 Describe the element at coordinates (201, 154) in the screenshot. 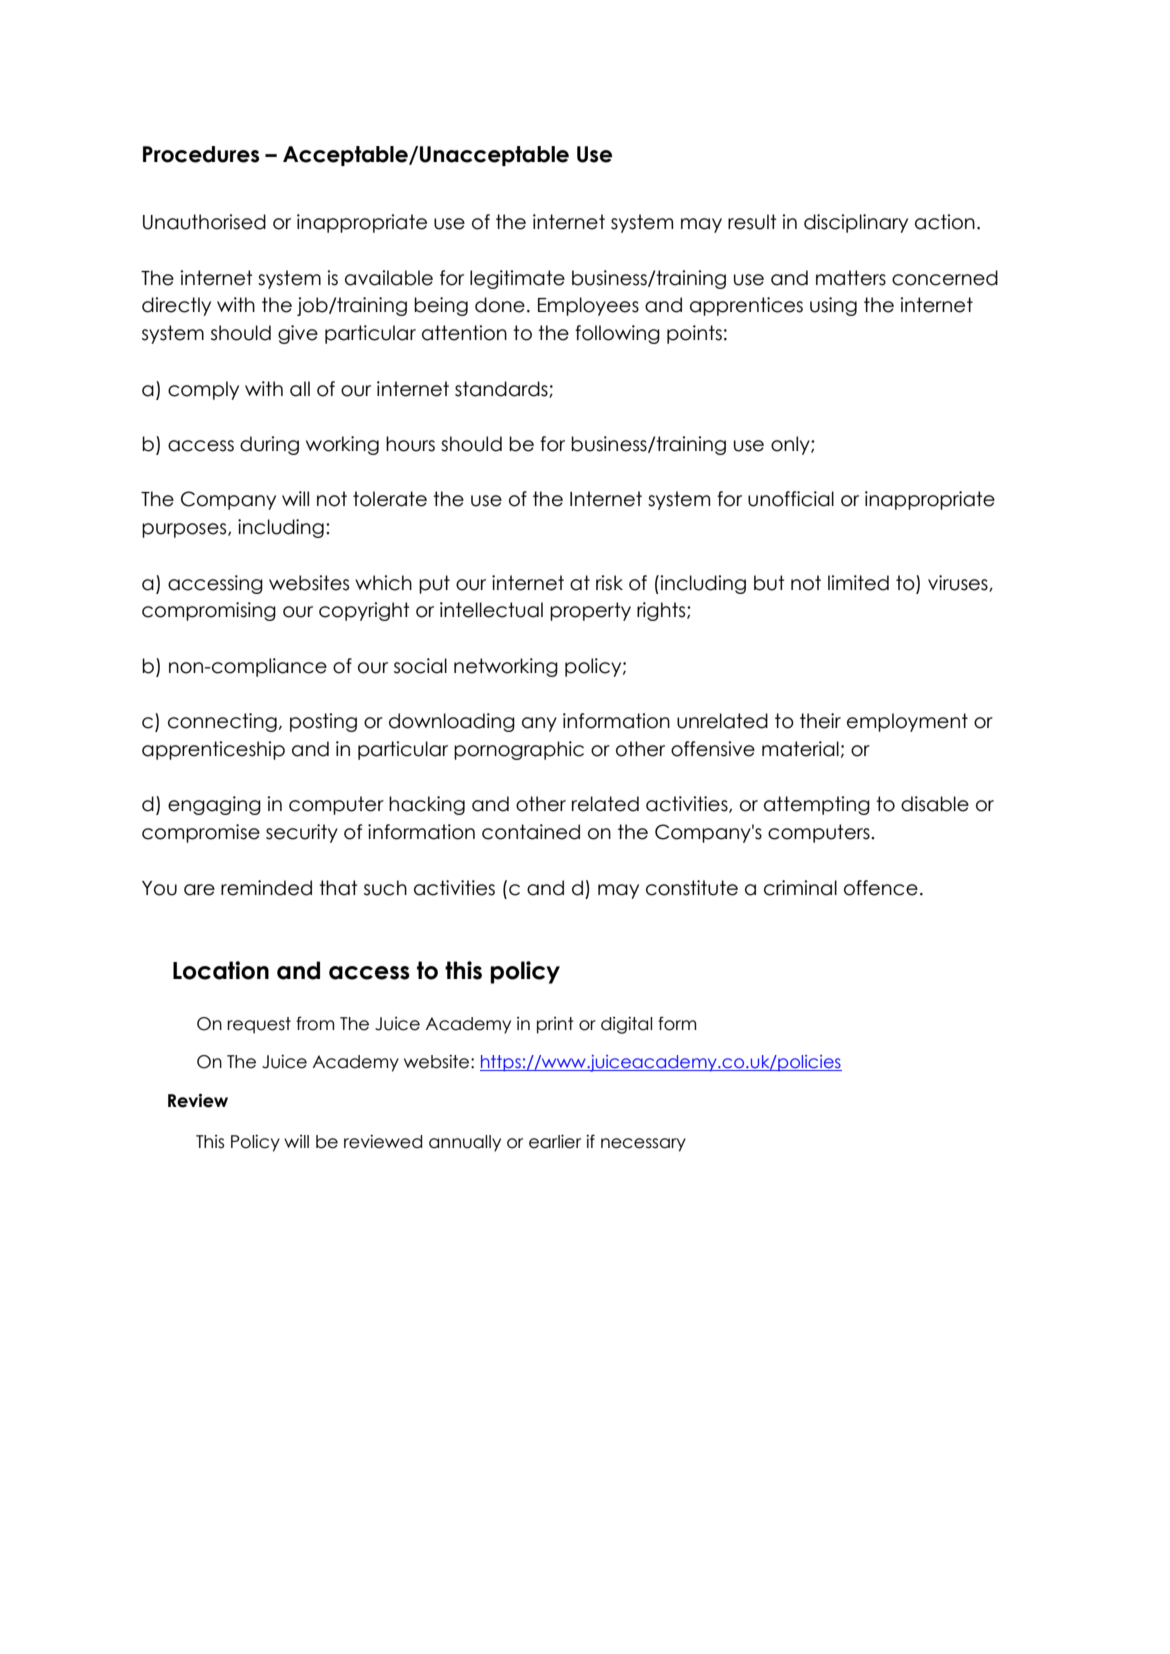

I see `Procedures` at that location.
